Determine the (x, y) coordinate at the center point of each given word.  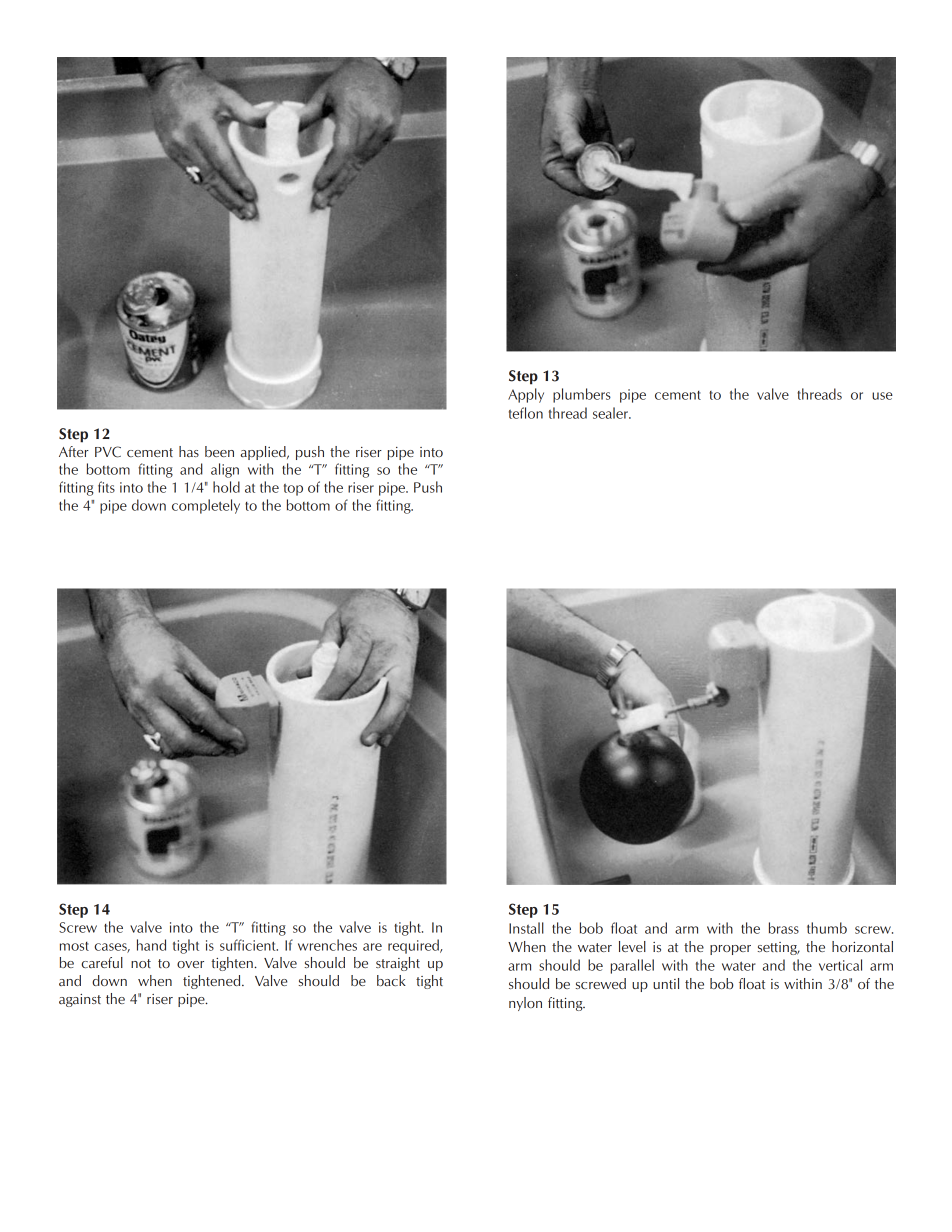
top (293, 490)
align (225, 470)
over (190, 964)
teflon (526, 413)
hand (151, 945)
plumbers (582, 395)
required (414, 946)
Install (526, 928)
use (882, 396)
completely (206, 506)
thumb (827, 928)
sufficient (249, 945)
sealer (611, 413)
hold (226, 487)
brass (784, 928)
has (189, 451)
